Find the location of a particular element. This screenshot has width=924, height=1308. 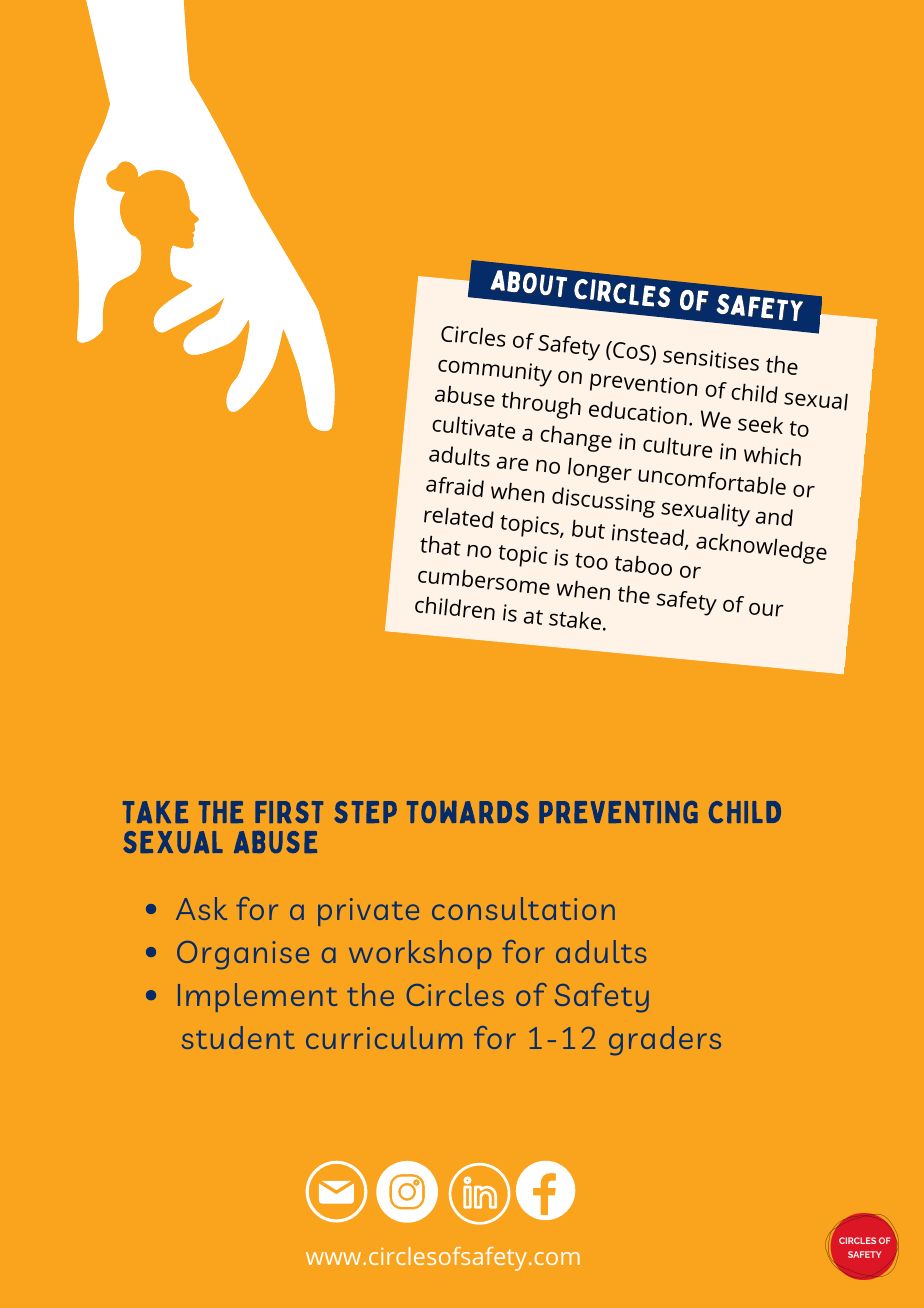

Ask is located at coordinates (201, 908).
